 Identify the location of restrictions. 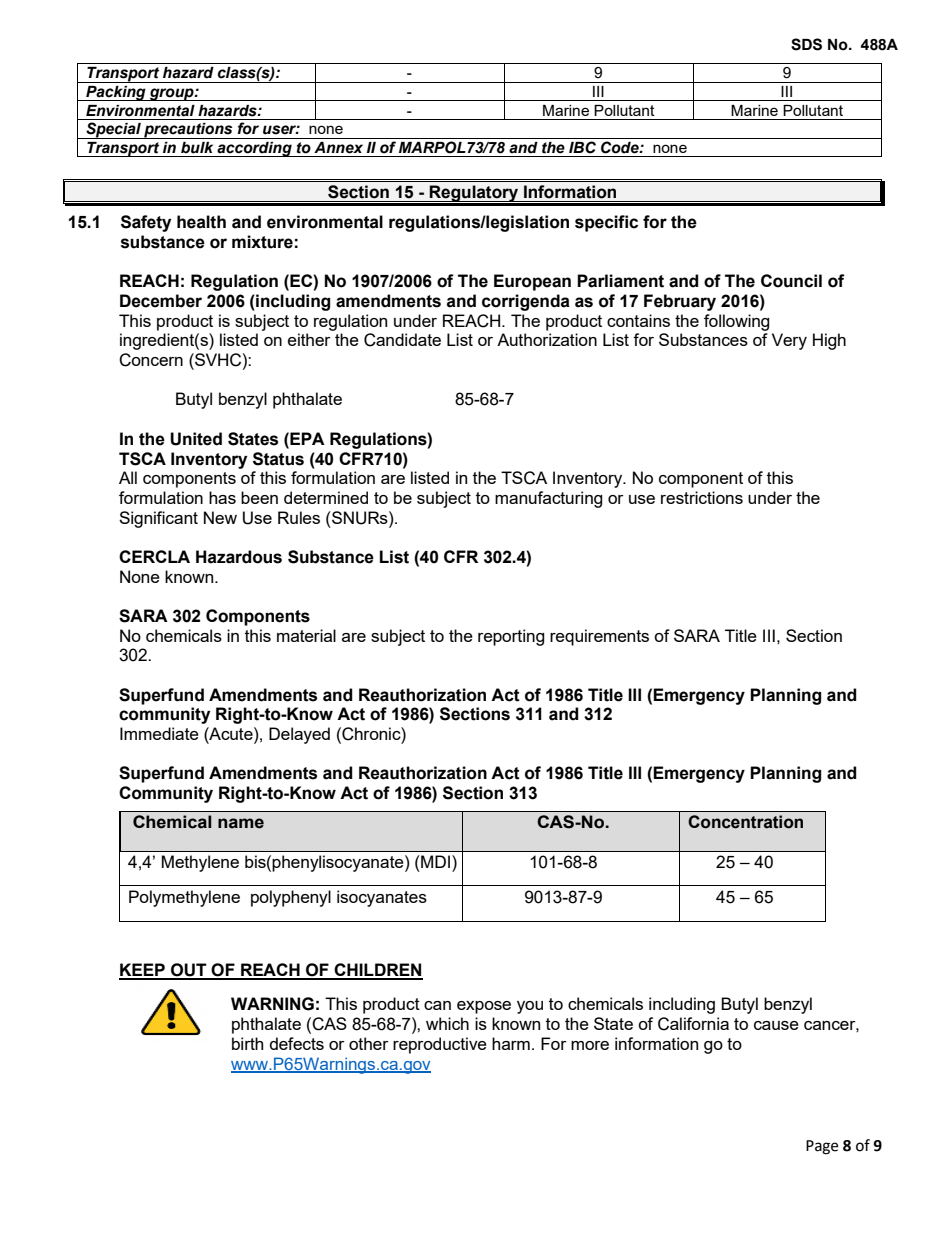
(702, 497).
